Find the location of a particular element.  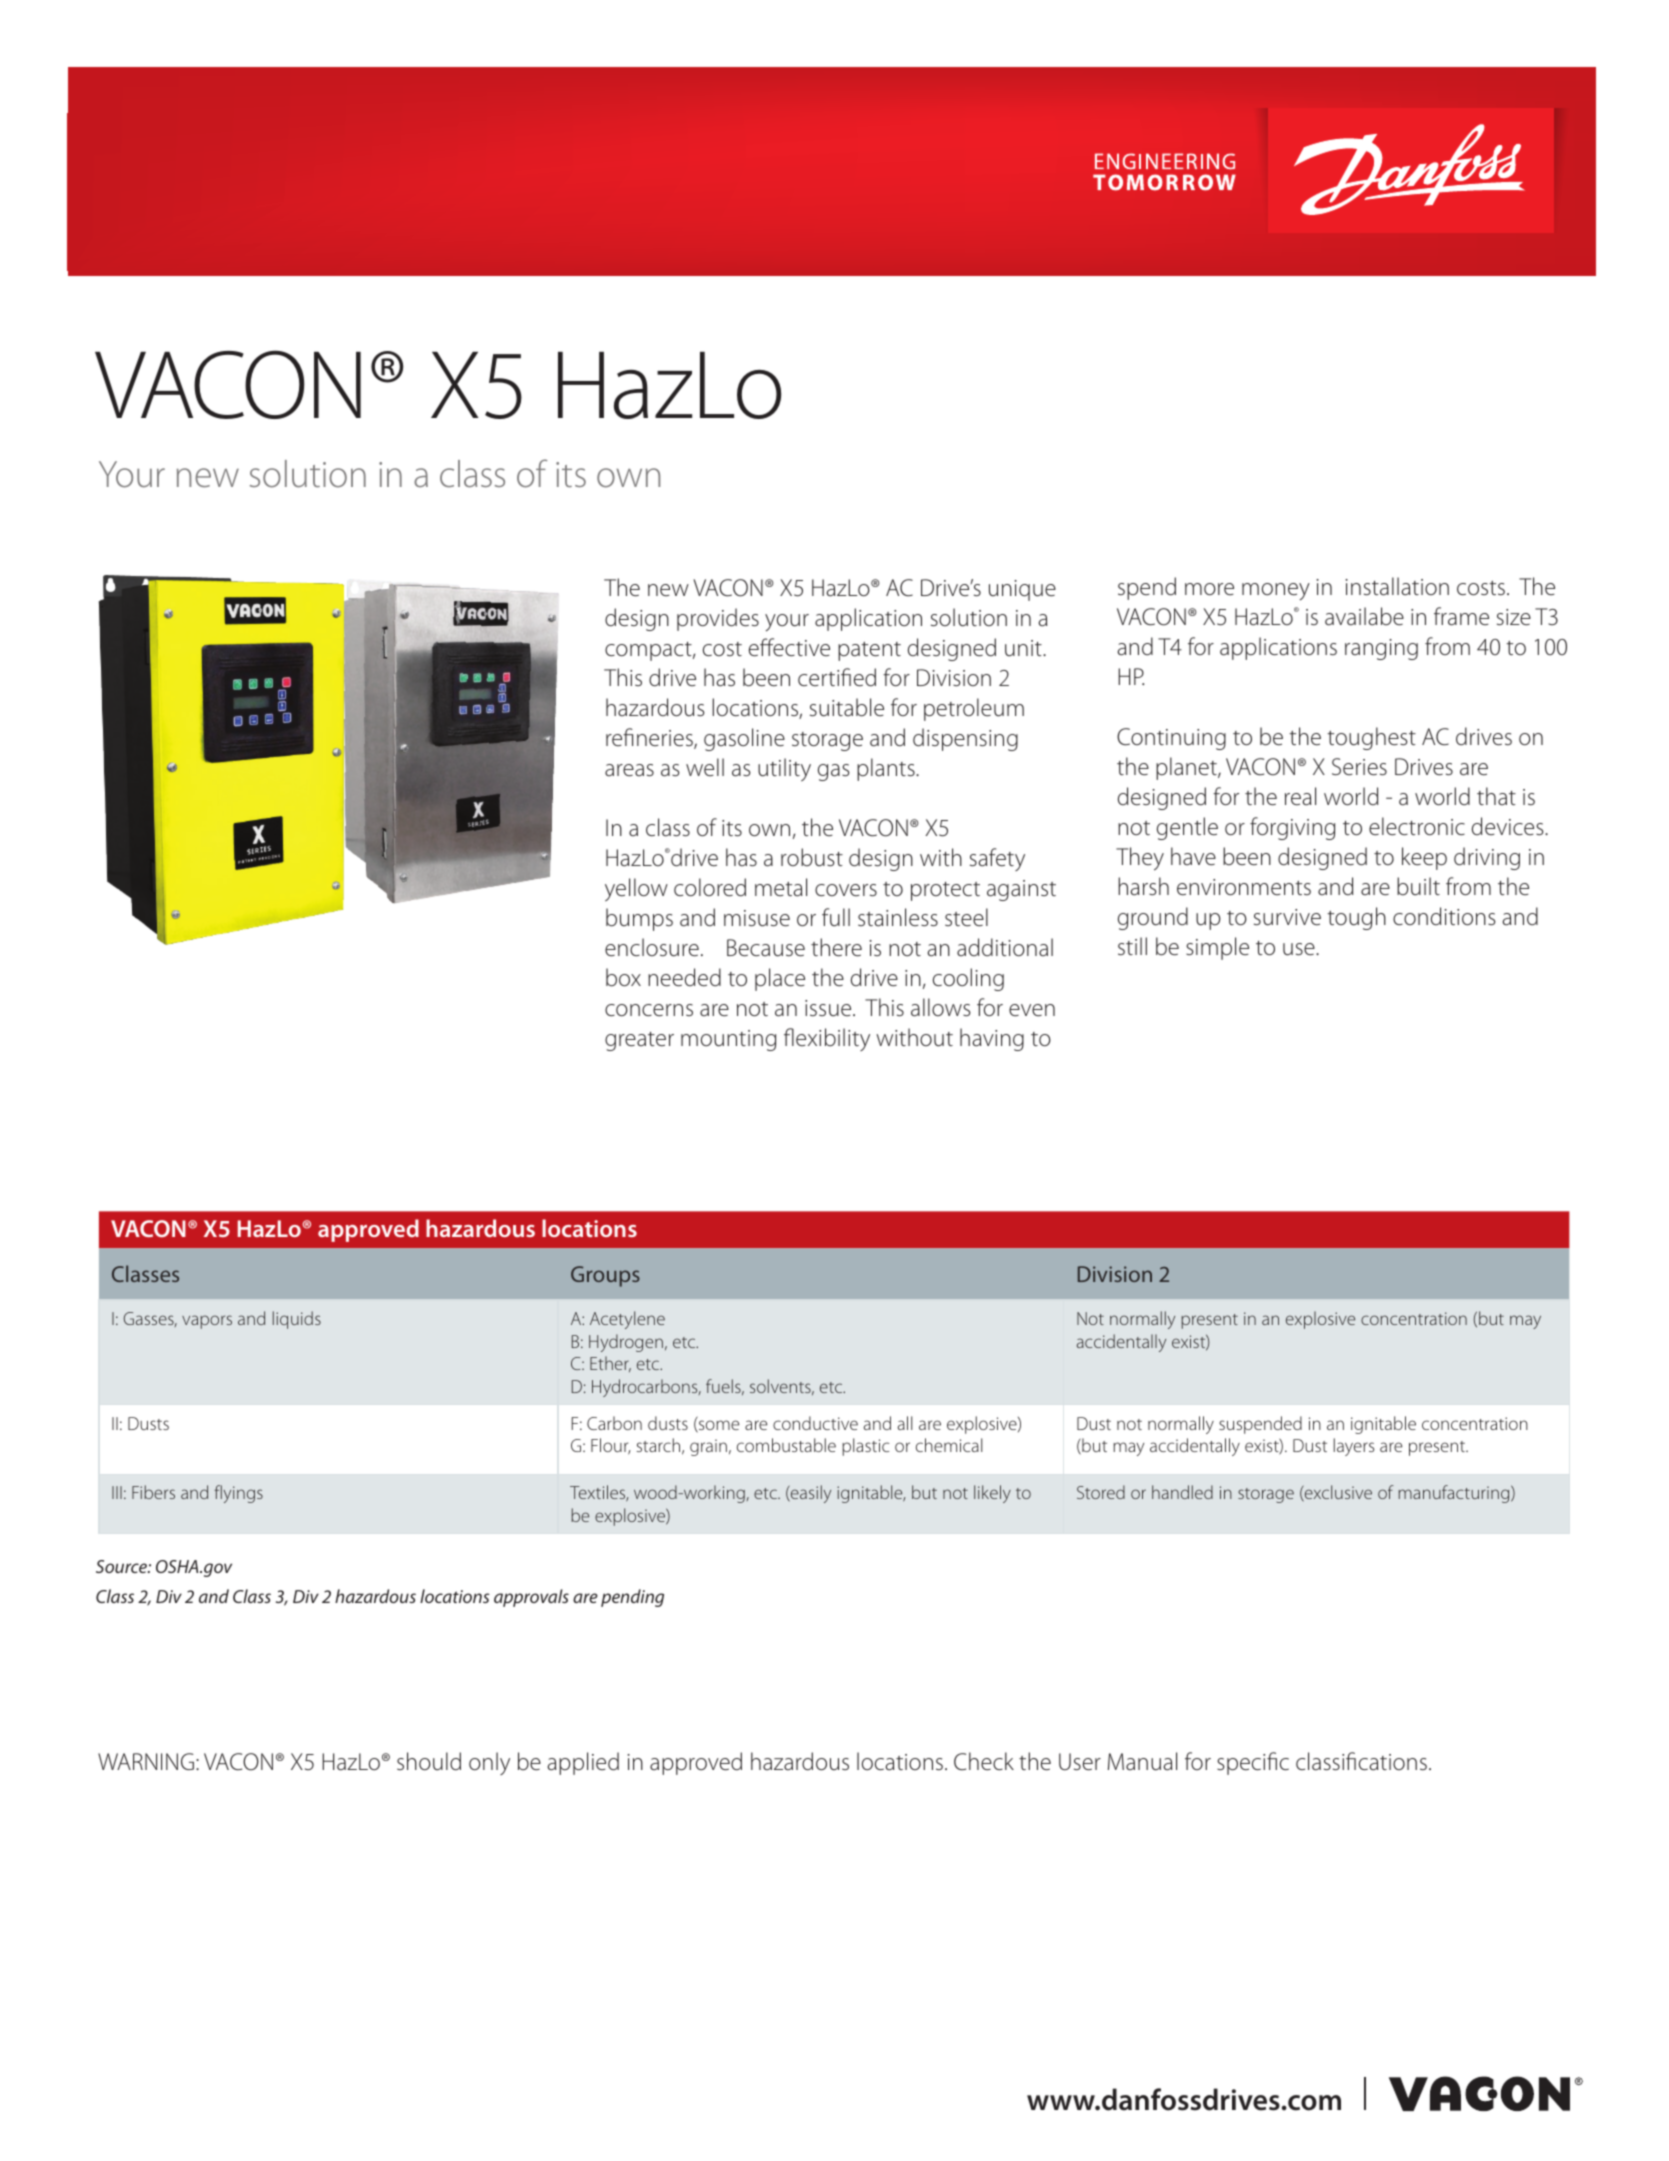

having is located at coordinates (992, 1039).
